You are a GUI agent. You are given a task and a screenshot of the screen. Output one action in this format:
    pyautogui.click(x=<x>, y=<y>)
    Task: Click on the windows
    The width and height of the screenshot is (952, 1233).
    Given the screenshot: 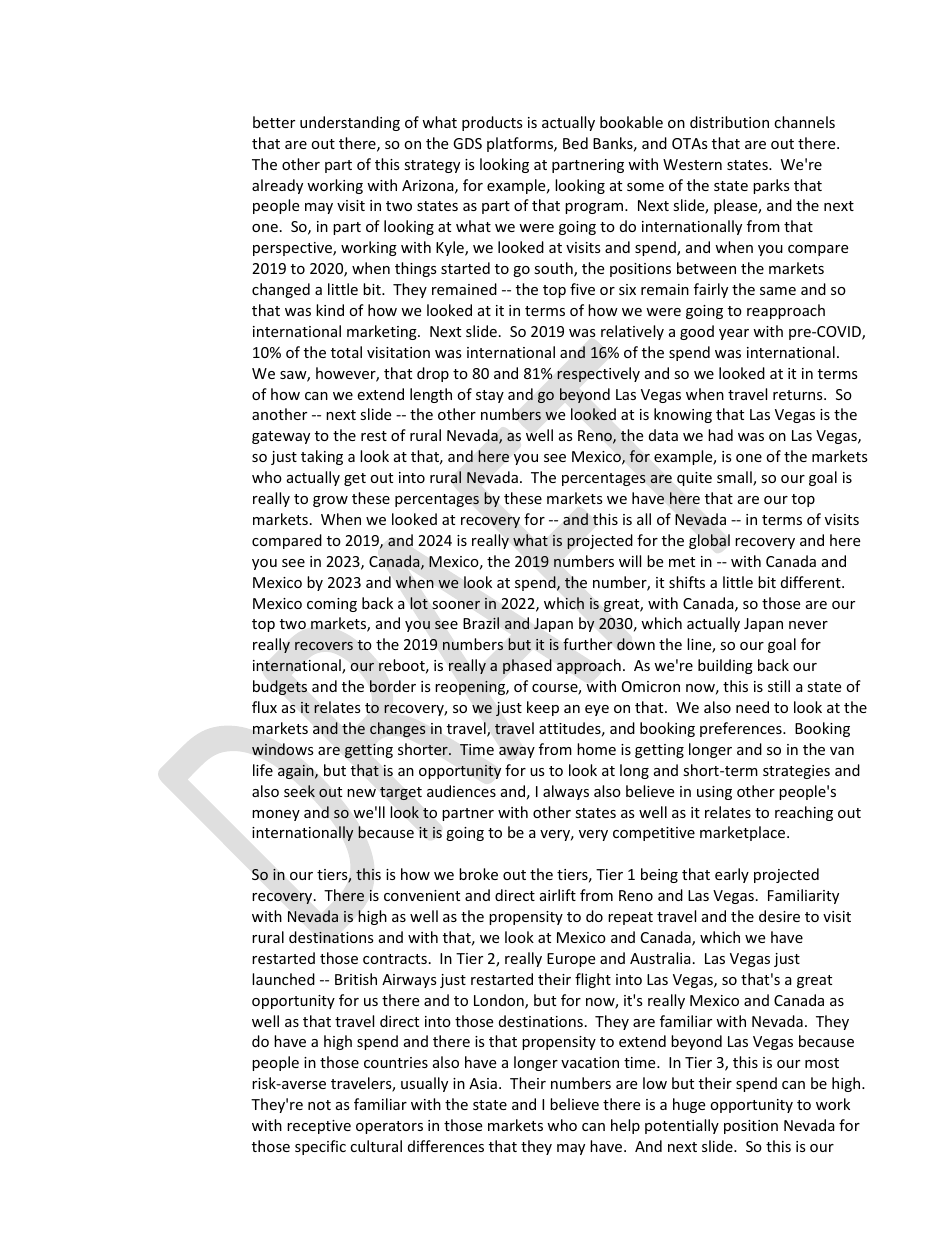 What is the action you would take?
    pyautogui.click(x=283, y=749)
